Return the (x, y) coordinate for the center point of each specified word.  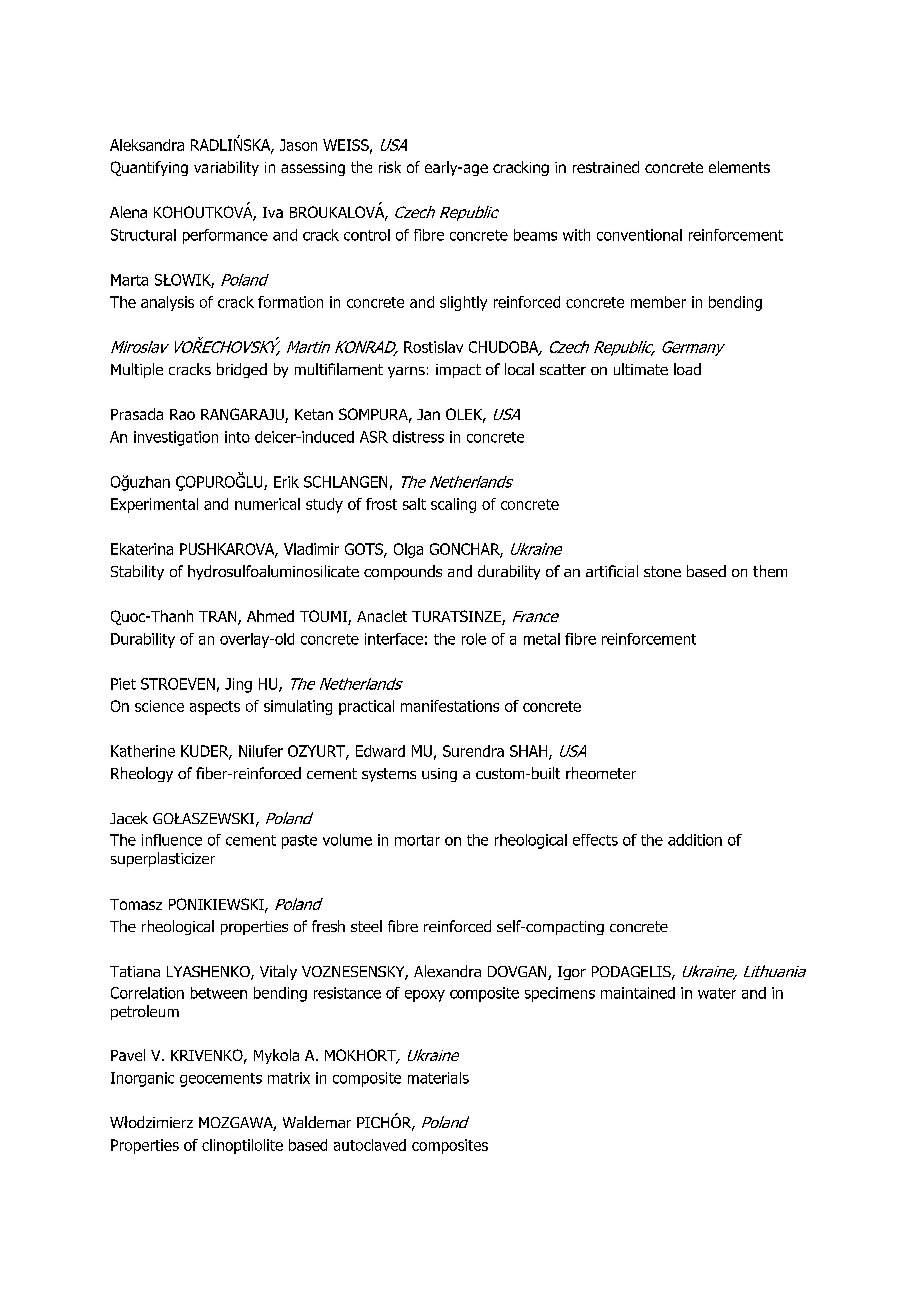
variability (226, 168)
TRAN (219, 618)
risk (390, 167)
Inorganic (142, 1079)
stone (662, 571)
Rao (182, 414)
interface (394, 639)
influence (172, 840)
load (687, 369)
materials (438, 1078)
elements (739, 167)
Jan (428, 414)
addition (695, 840)
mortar (417, 840)
